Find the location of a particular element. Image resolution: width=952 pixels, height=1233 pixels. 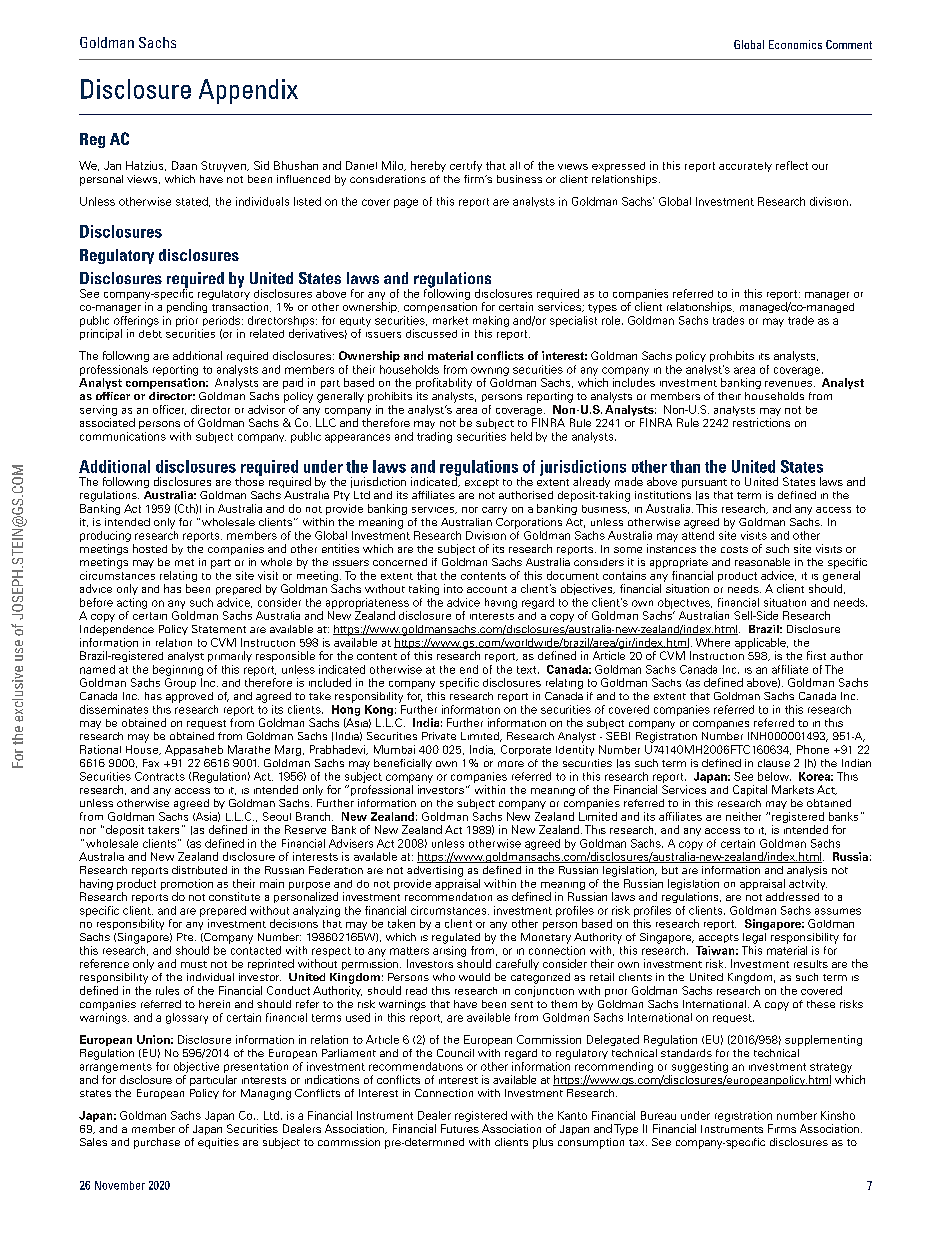

regulated is located at coordinates (456, 938).
